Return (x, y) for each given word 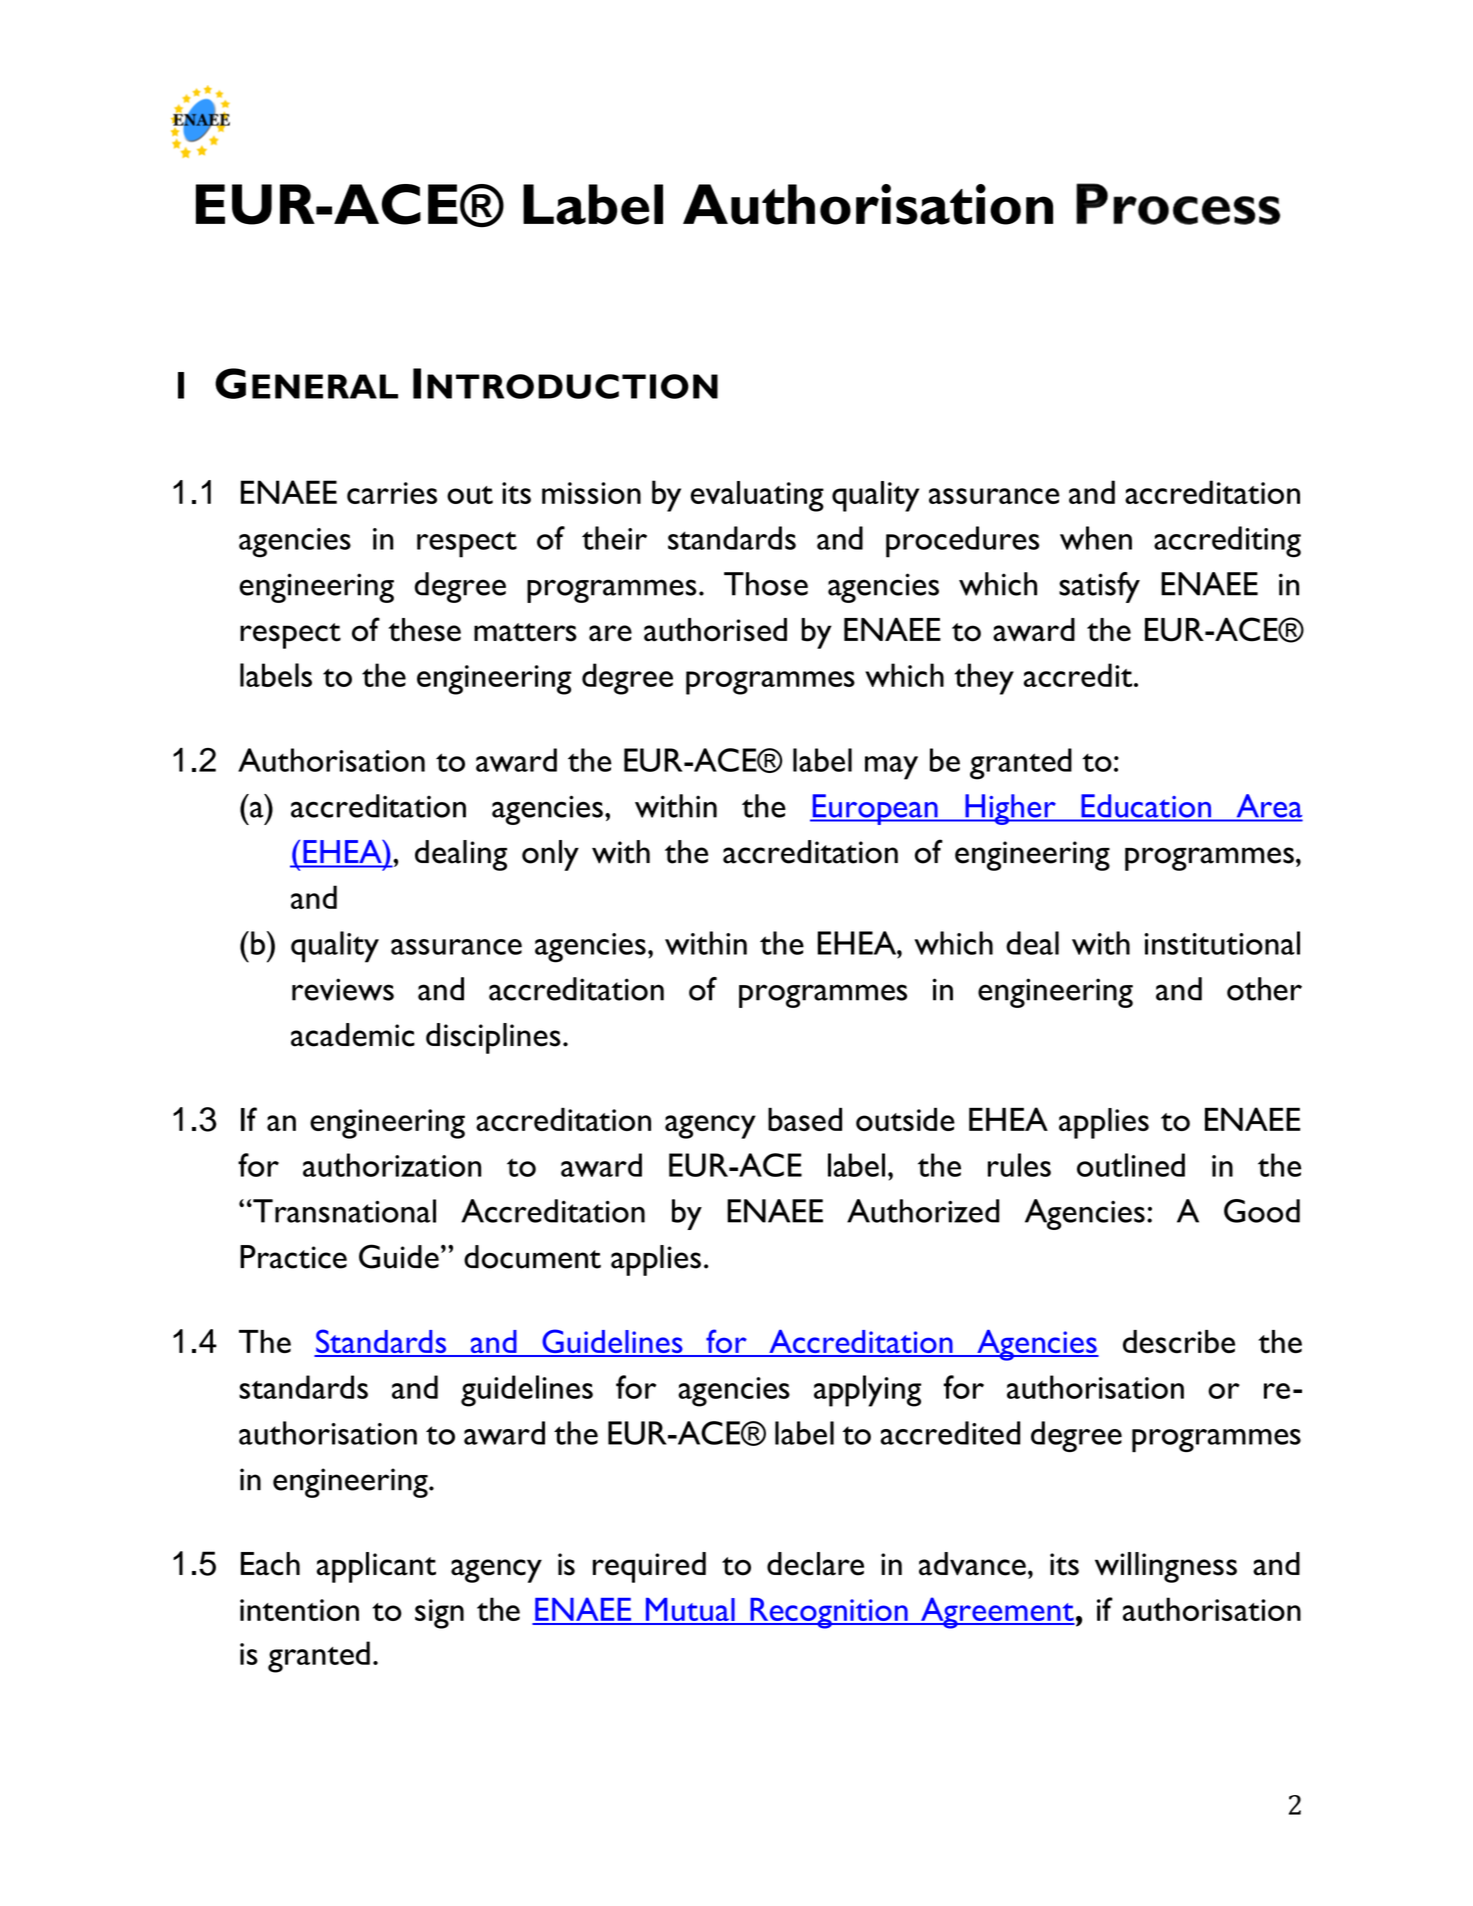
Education (1146, 806)
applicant (376, 1567)
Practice (293, 1257)
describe (1179, 1342)
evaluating (757, 496)
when (1096, 538)
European (875, 809)
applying (867, 1391)
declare (815, 1564)
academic (353, 1035)
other (1264, 989)
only (550, 855)
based (805, 1119)
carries (392, 493)
